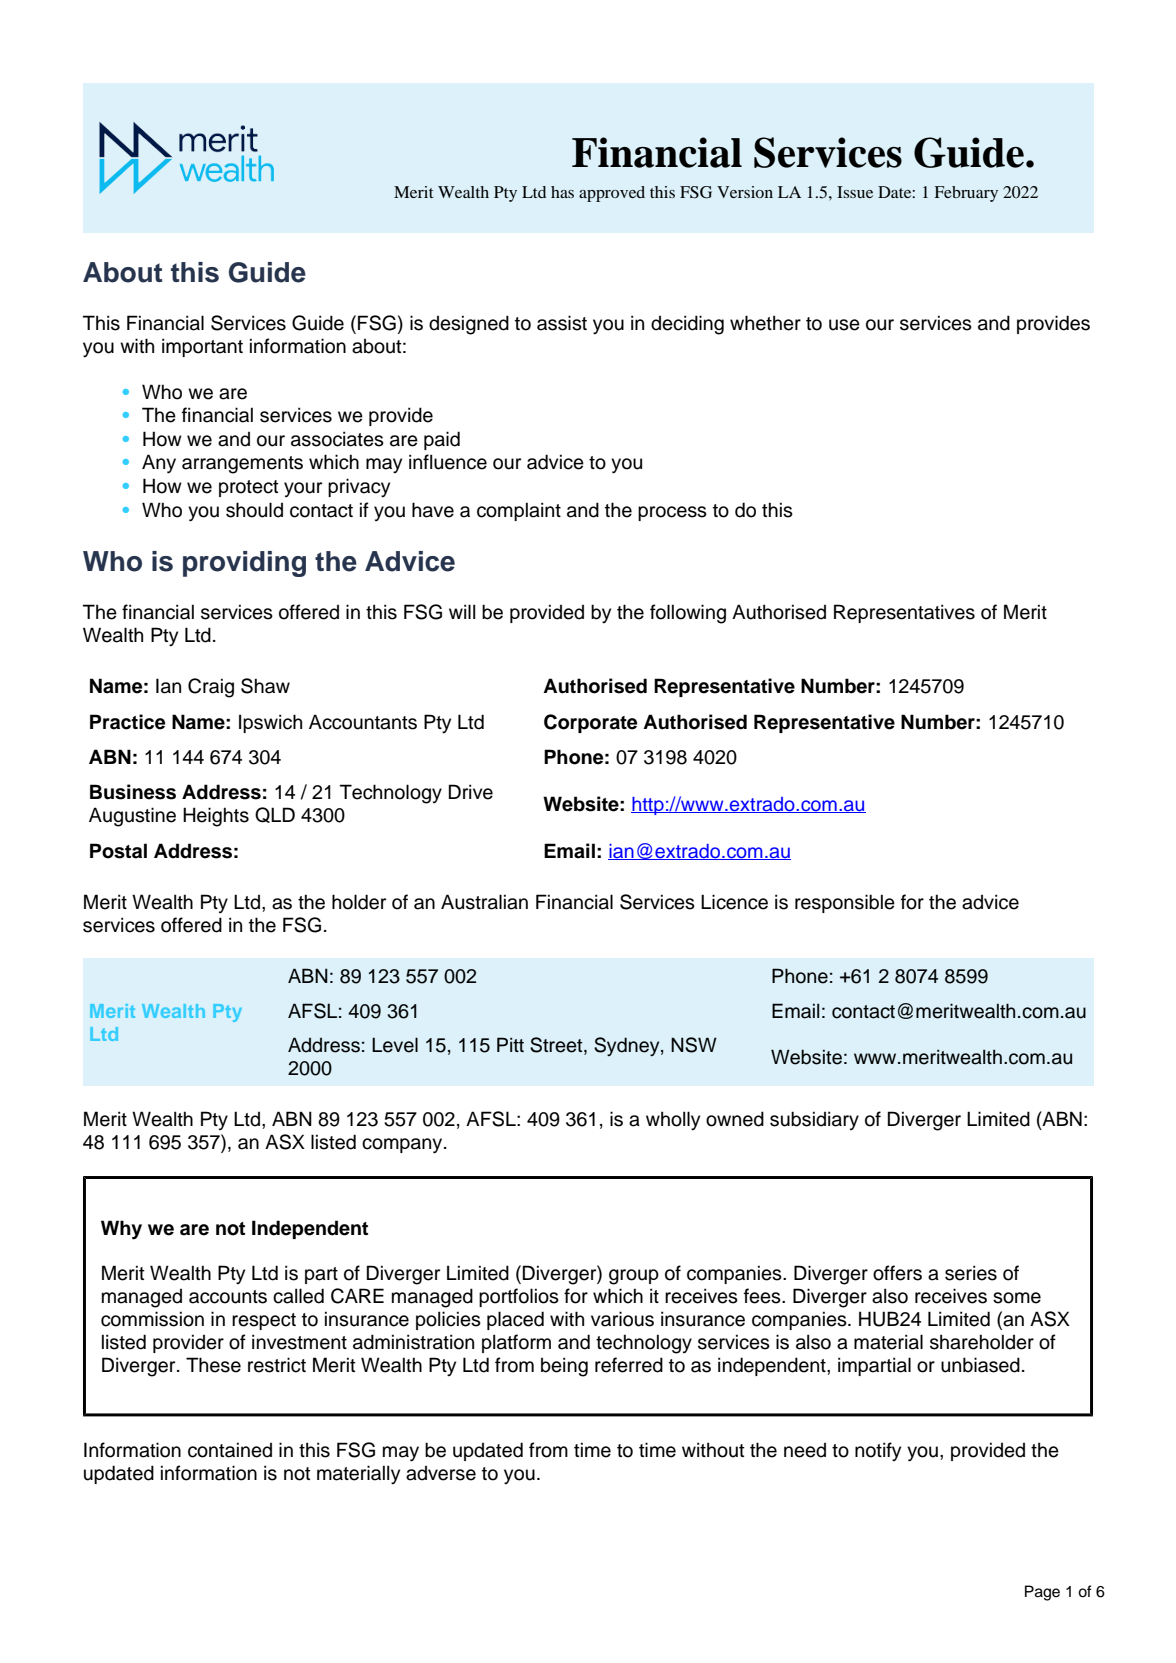  I want to click on Ipswich, so click(270, 723).
